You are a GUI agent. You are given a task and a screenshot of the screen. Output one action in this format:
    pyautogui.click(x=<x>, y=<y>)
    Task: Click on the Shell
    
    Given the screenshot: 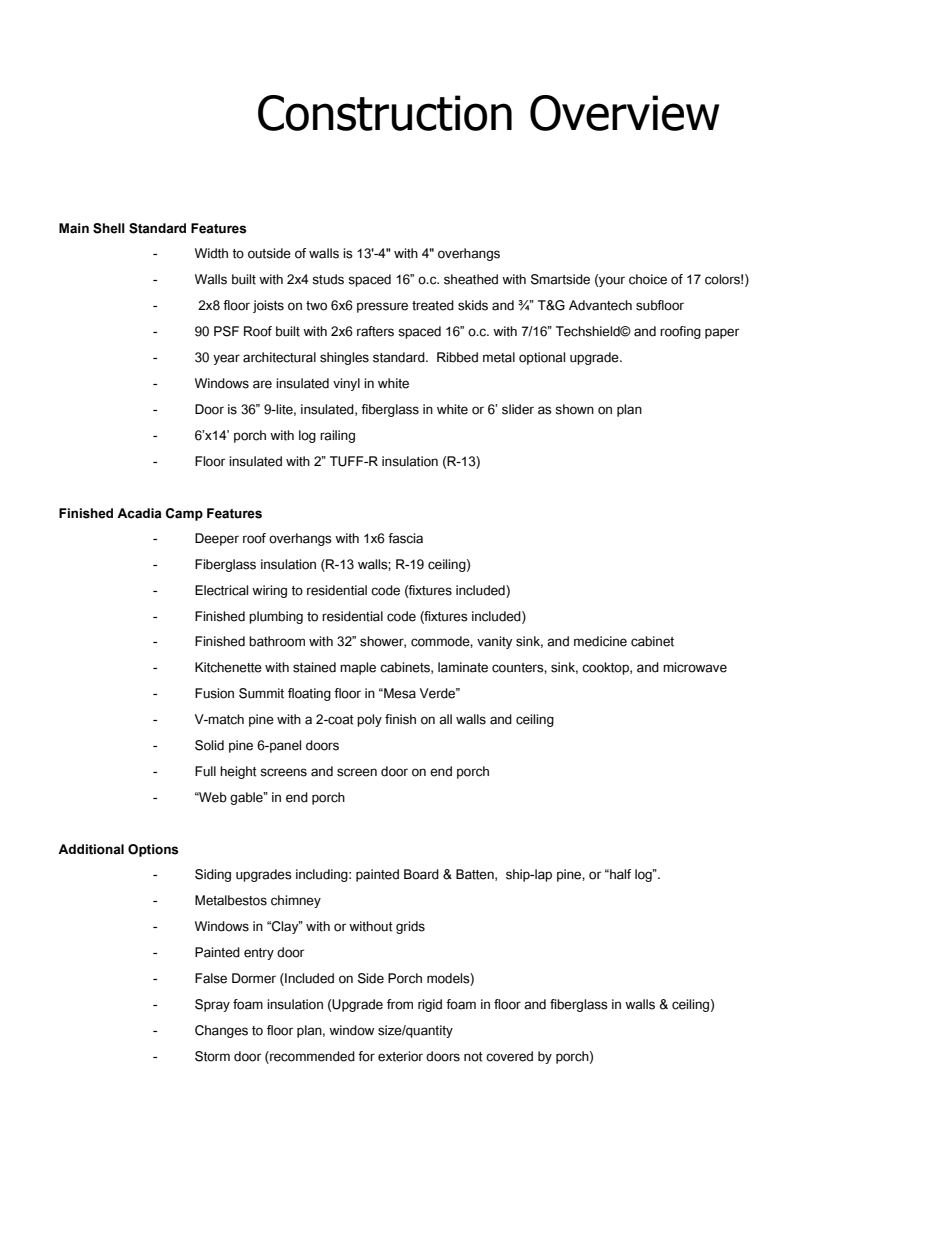 What is the action you would take?
    pyautogui.click(x=109, y=228)
